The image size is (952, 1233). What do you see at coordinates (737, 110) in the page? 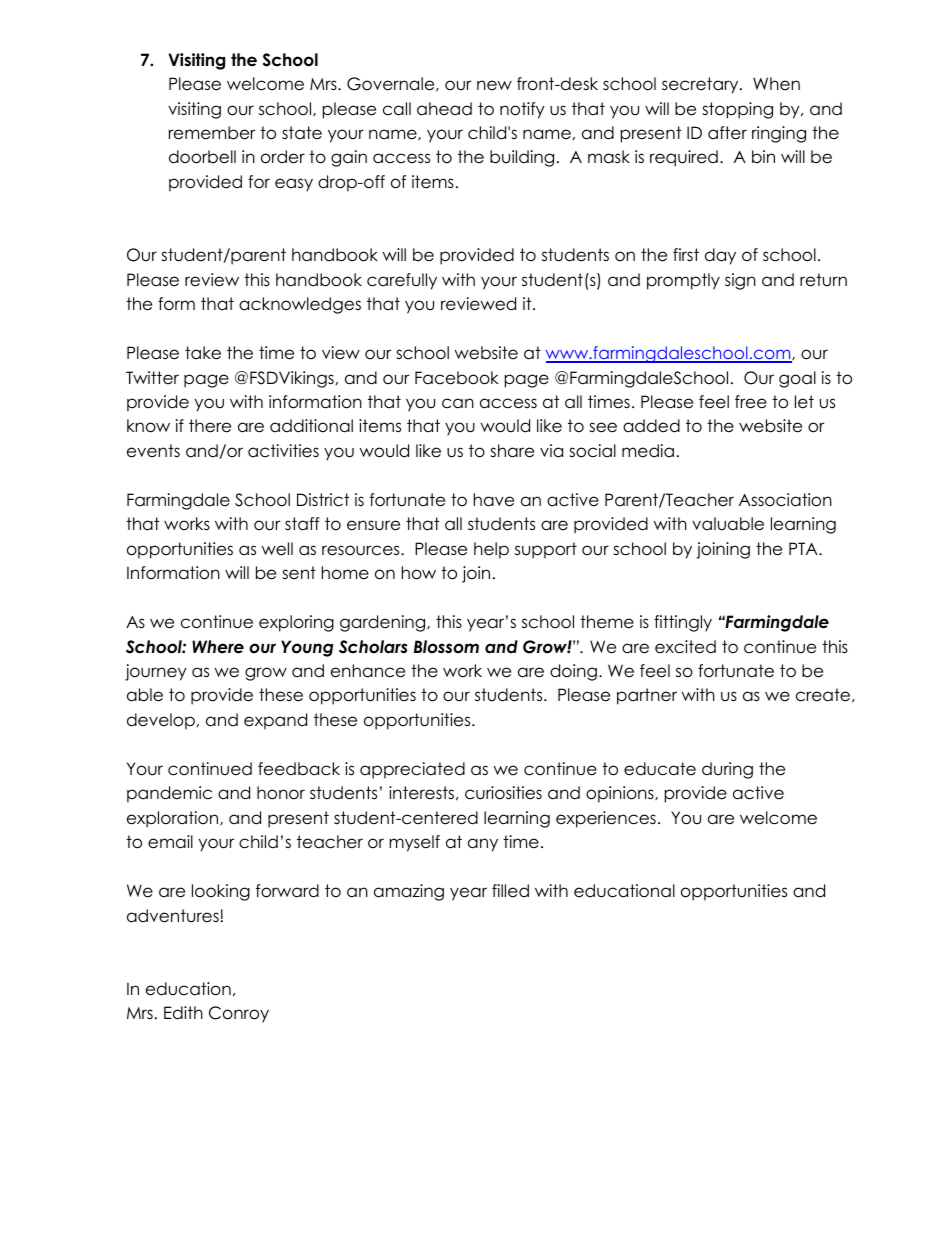
I see `stopping` at bounding box center [737, 110].
